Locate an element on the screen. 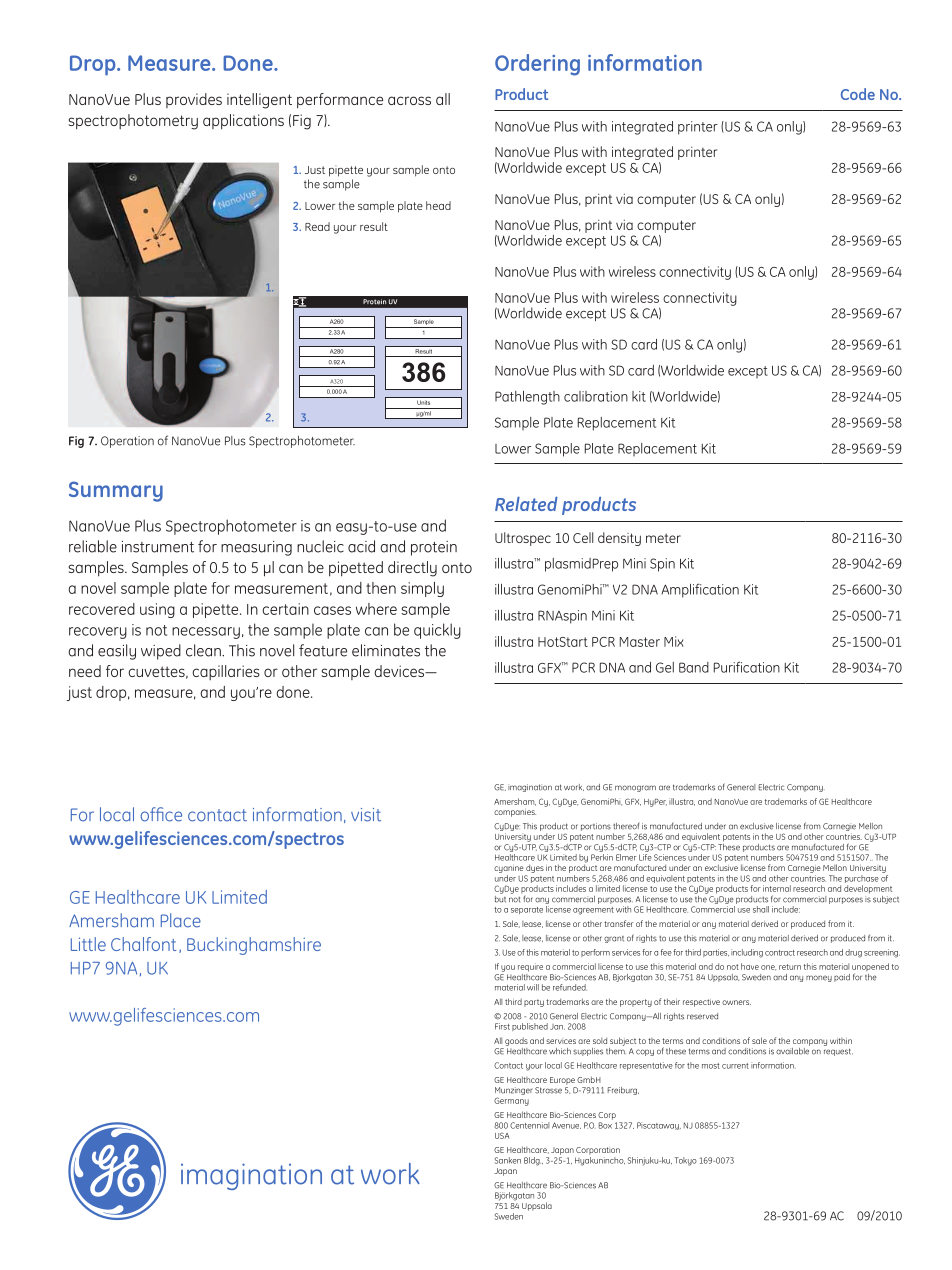  internal is located at coordinates (777, 888).
